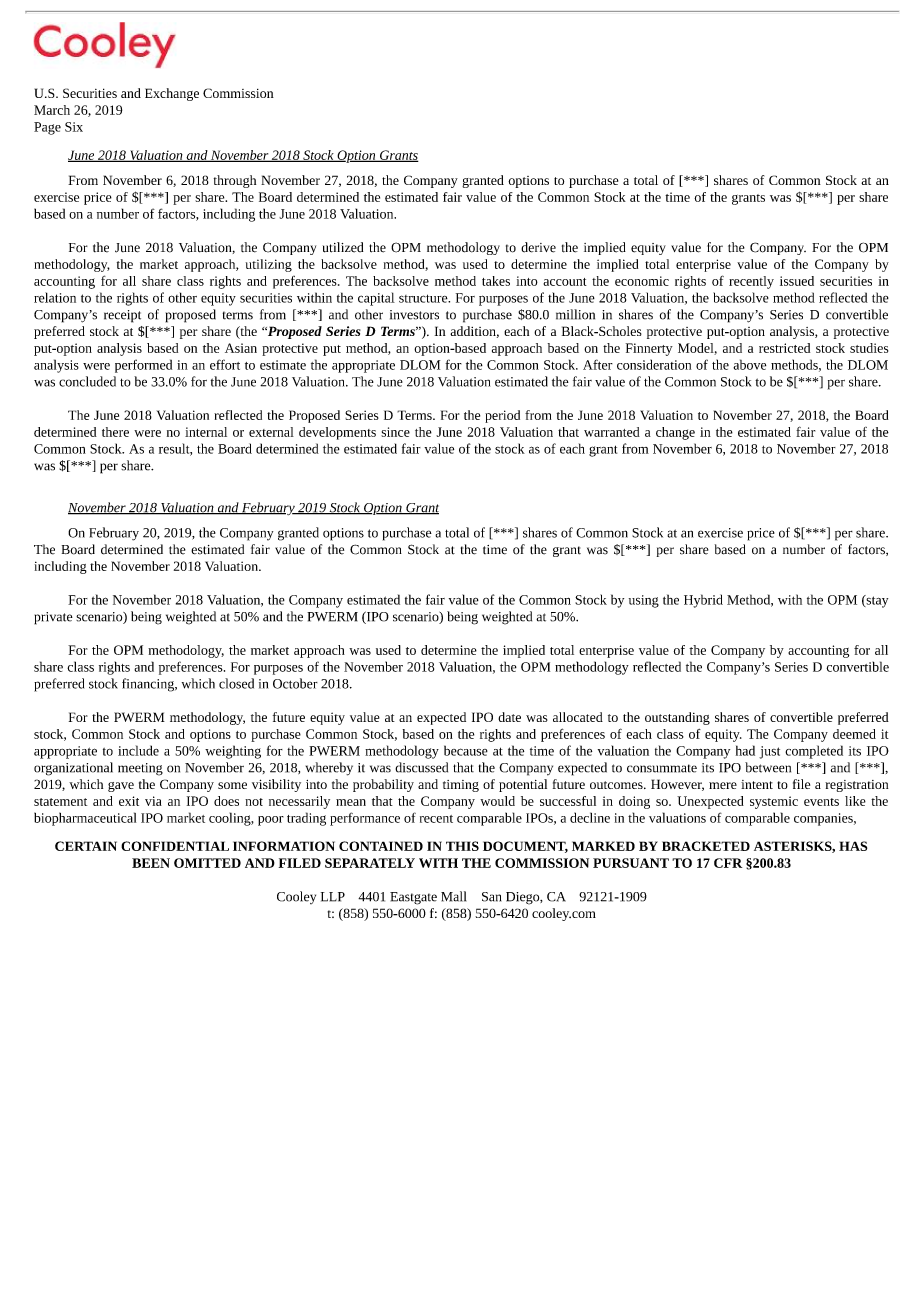 Image resolution: width=924 pixels, height=1308 pixels. I want to click on CFR, so click(728, 863).
